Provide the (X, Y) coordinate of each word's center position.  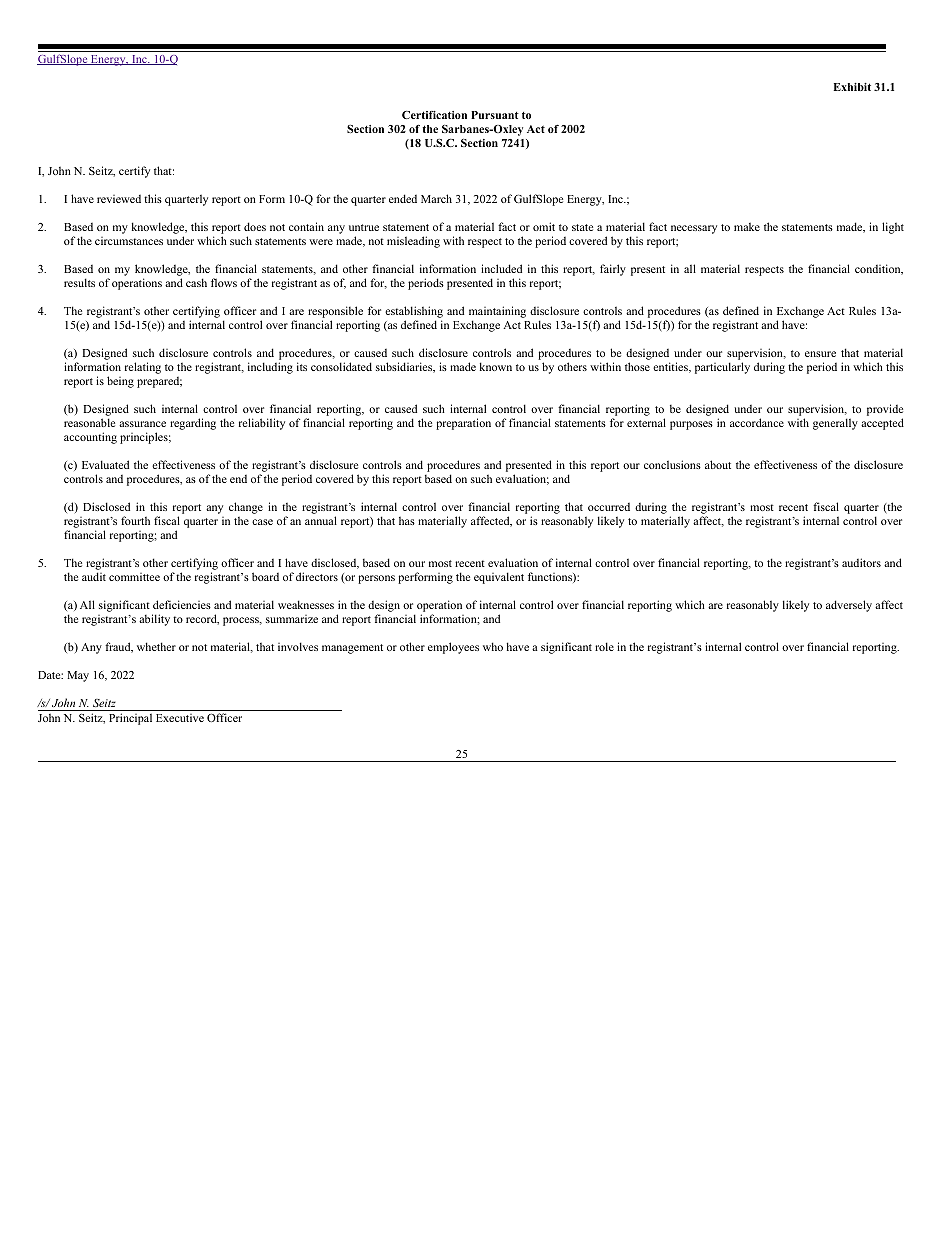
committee (134, 577)
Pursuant (495, 115)
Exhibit (852, 87)
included (501, 268)
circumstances (129, 241)
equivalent (499, 578)
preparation (463, 424)
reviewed (119, 199)
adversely (849, 606)
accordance (757, 422)
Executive (180, 718)
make (747, 226)
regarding (193, 424)
